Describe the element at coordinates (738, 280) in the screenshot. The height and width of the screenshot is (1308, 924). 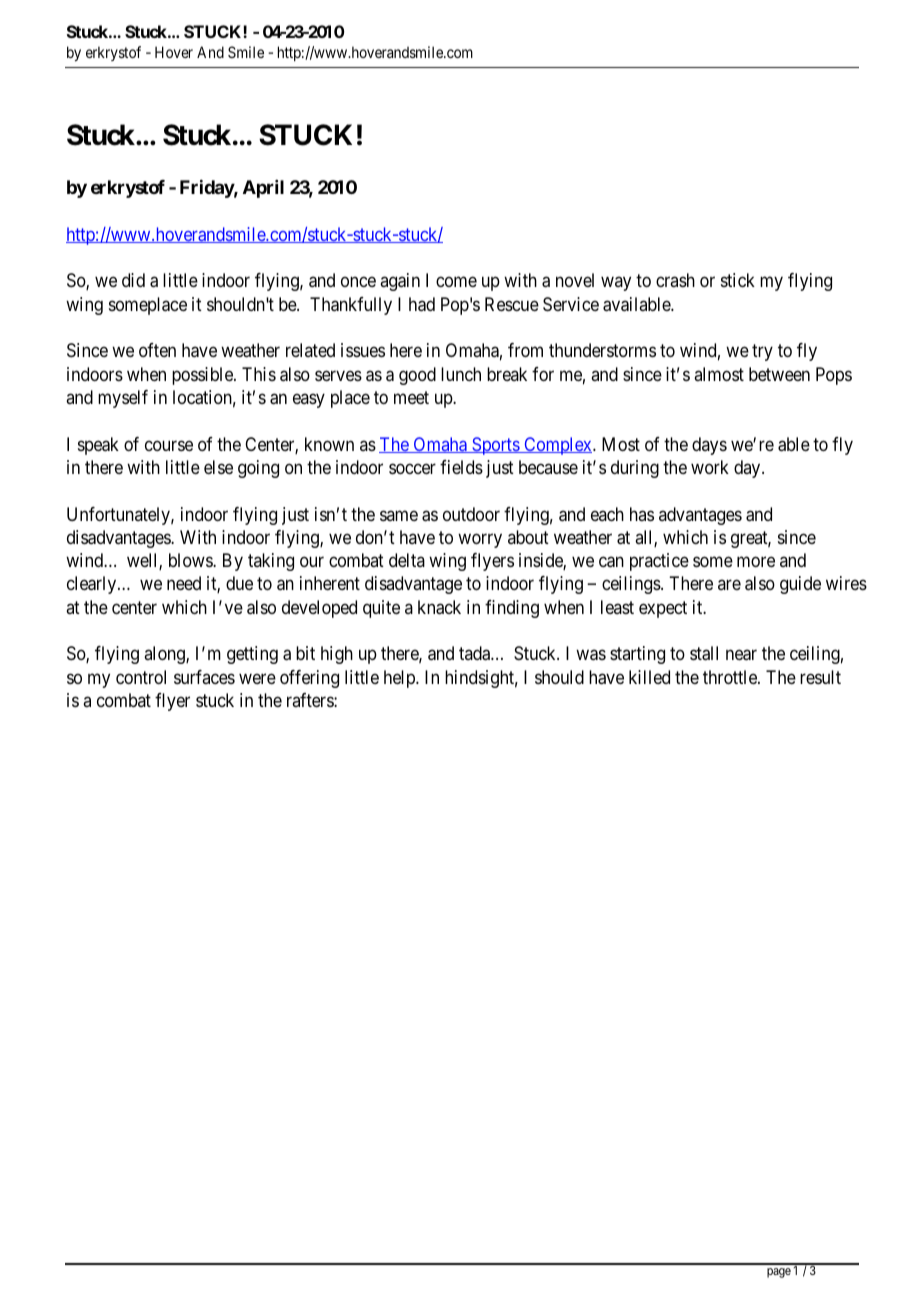
I see `stick` at that location.
